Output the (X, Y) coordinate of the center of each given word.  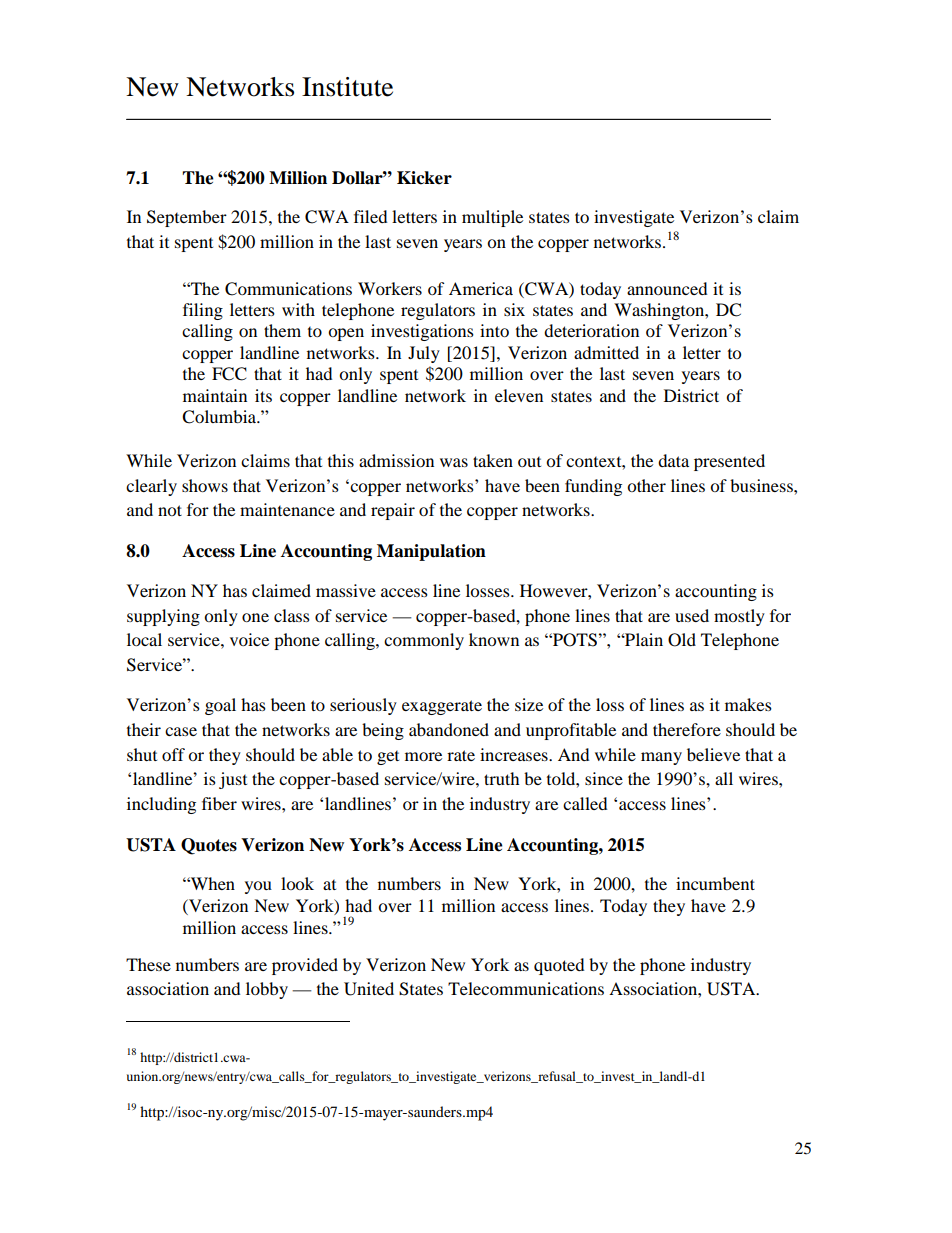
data (673, 460)
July (424, 354)
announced (667, 288)
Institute (347, 87)
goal (220, 706)
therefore (687, 729)
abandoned (449, 729)
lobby (267, 990)
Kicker (424, 178)
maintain (215, 395)
